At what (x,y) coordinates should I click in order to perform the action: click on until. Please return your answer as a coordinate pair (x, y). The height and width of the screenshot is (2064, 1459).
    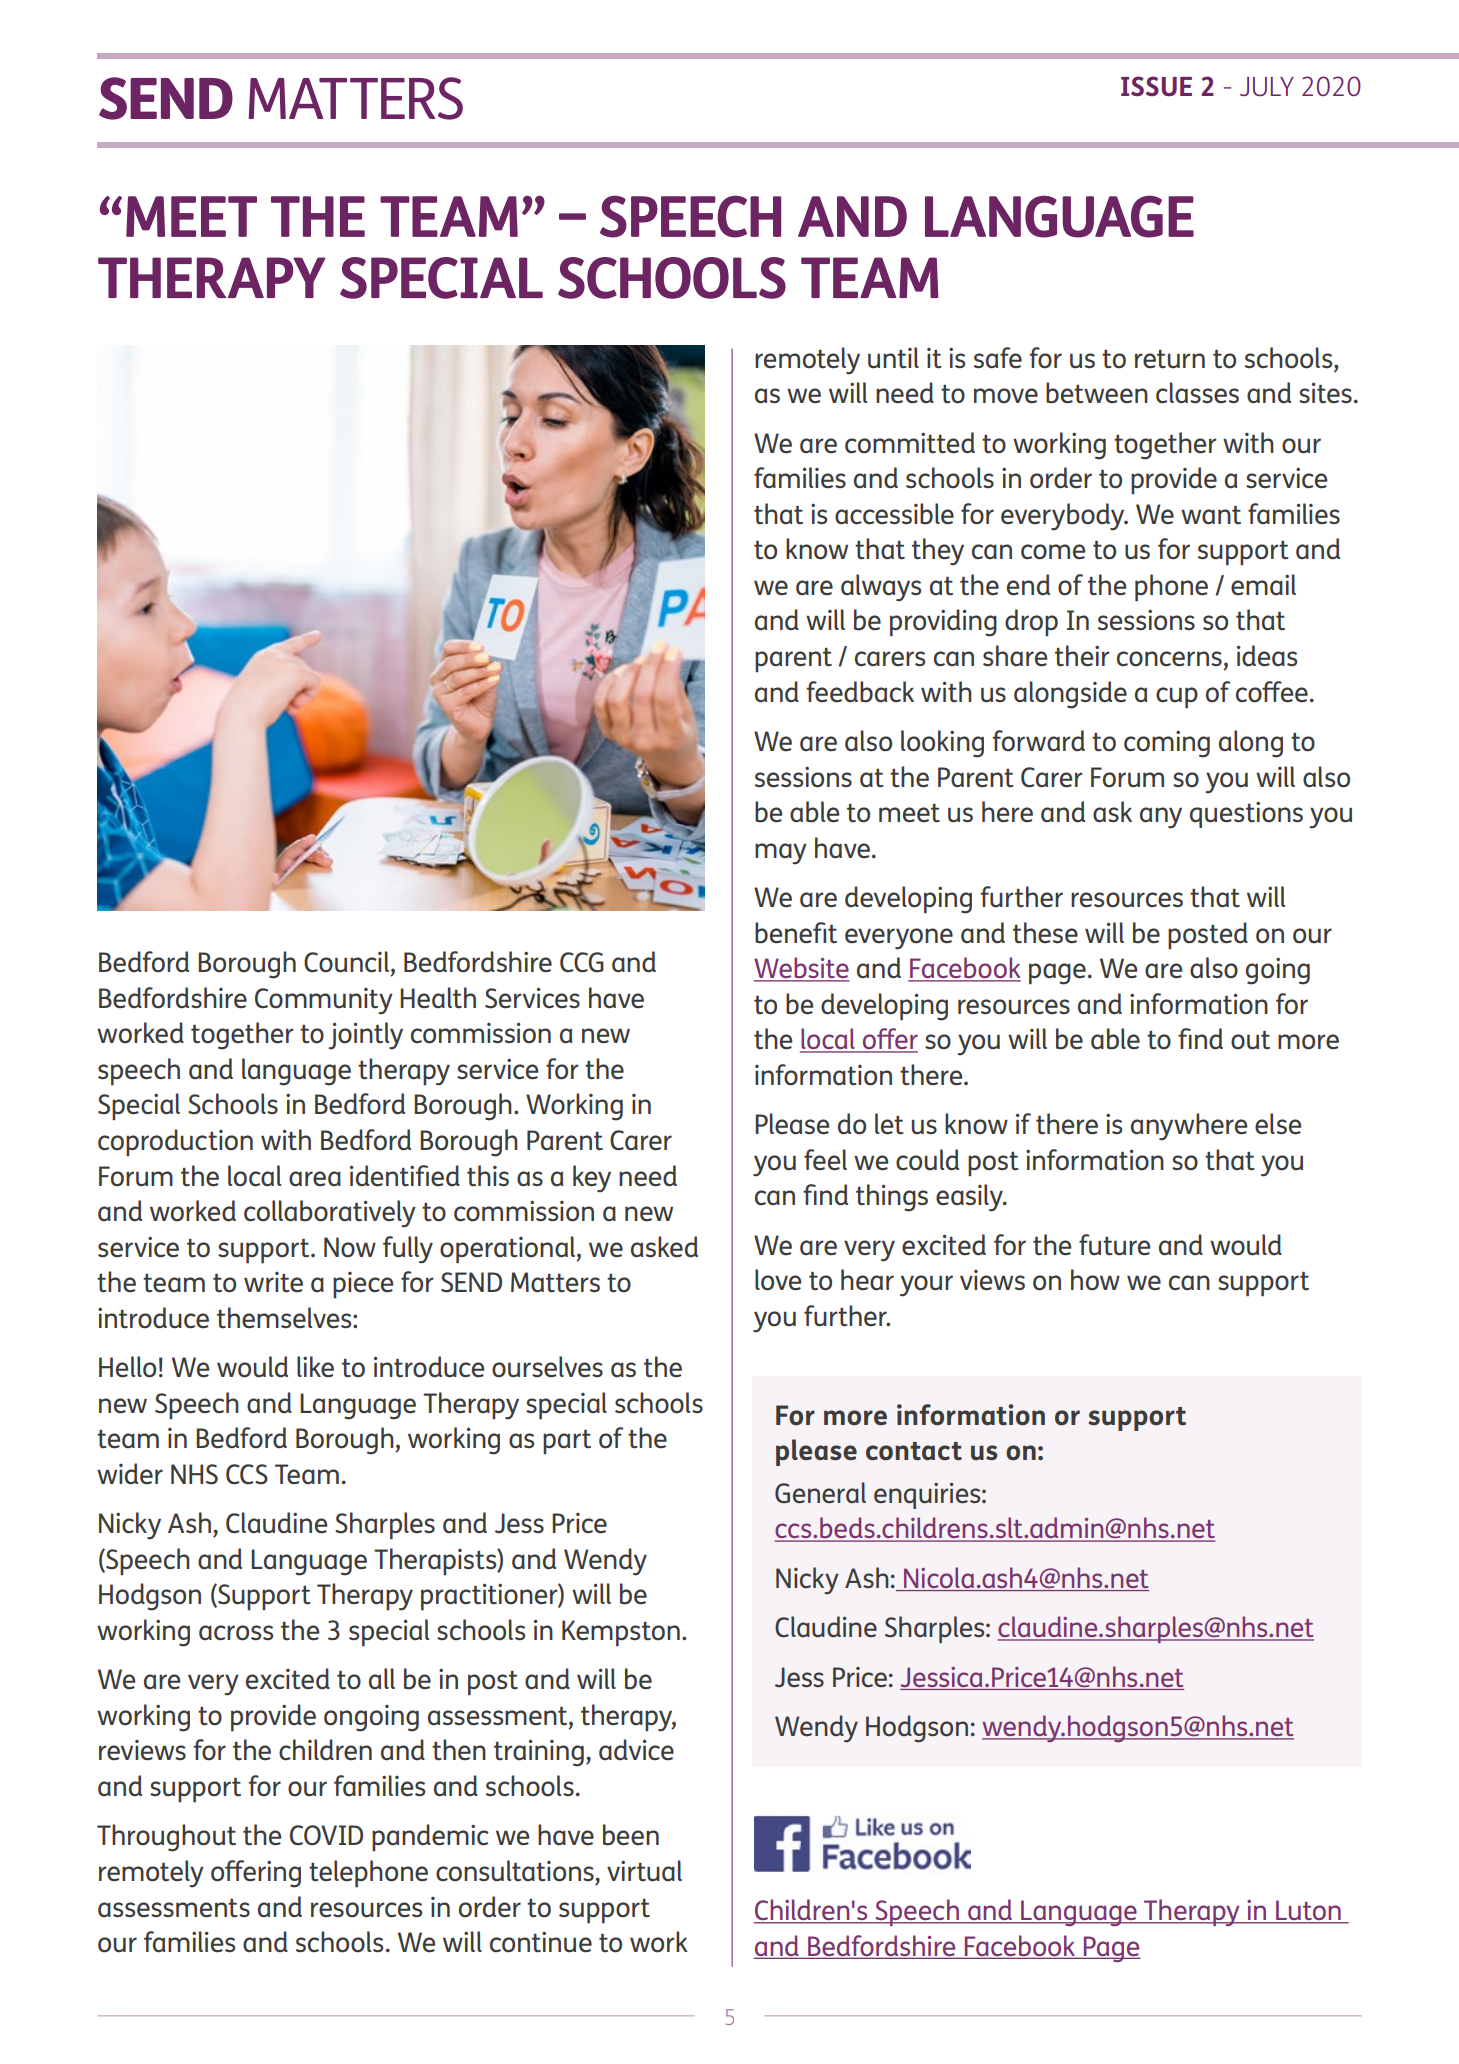
    Looking at the image, I should click on (893, 358).
